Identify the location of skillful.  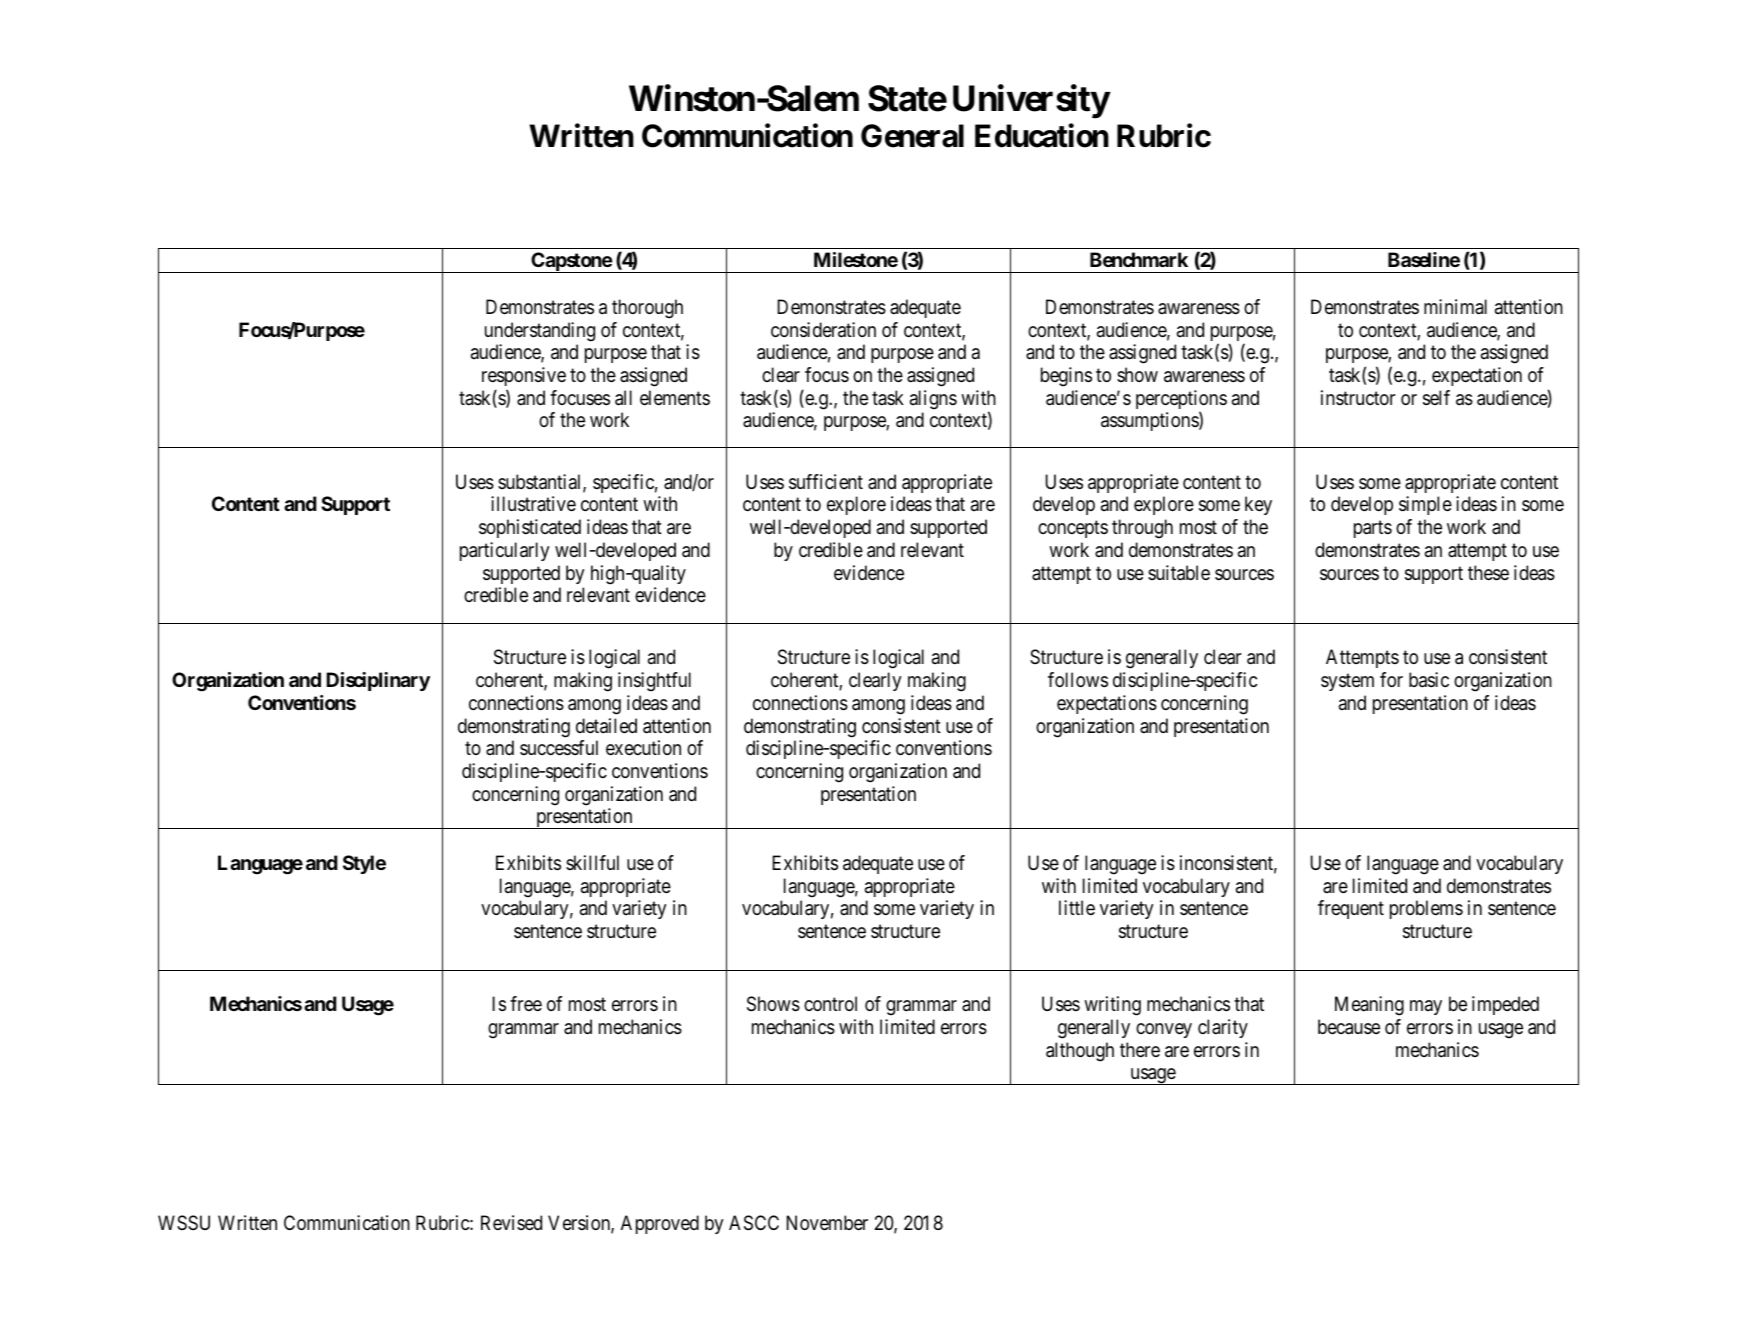
(592, 862).
